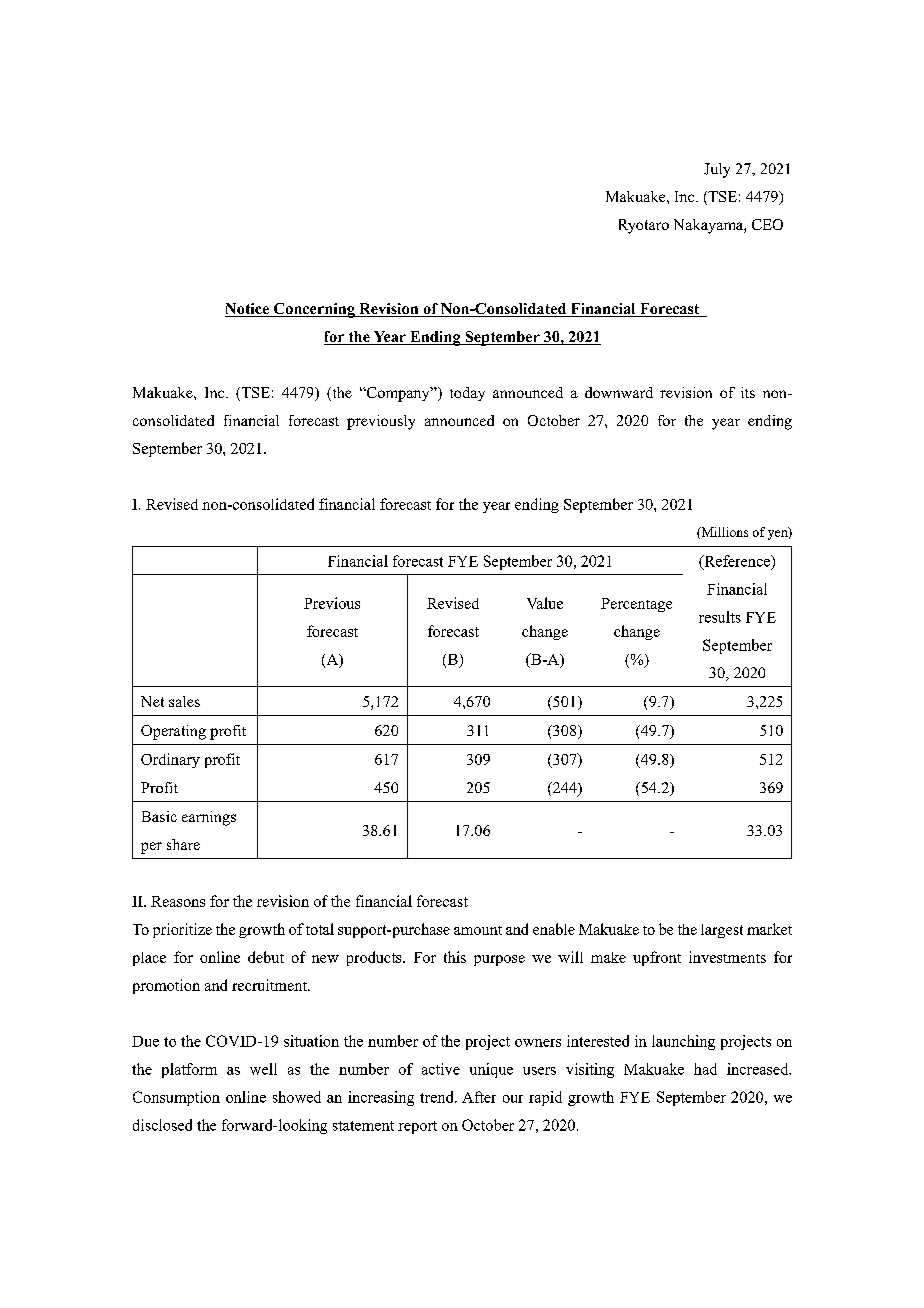 Image resolution: width=924 pixels, height=1308 pixels. What do you see at coordinates (438, 1097) in the document?
I see `trend` at bounding box center [438, 1097].
